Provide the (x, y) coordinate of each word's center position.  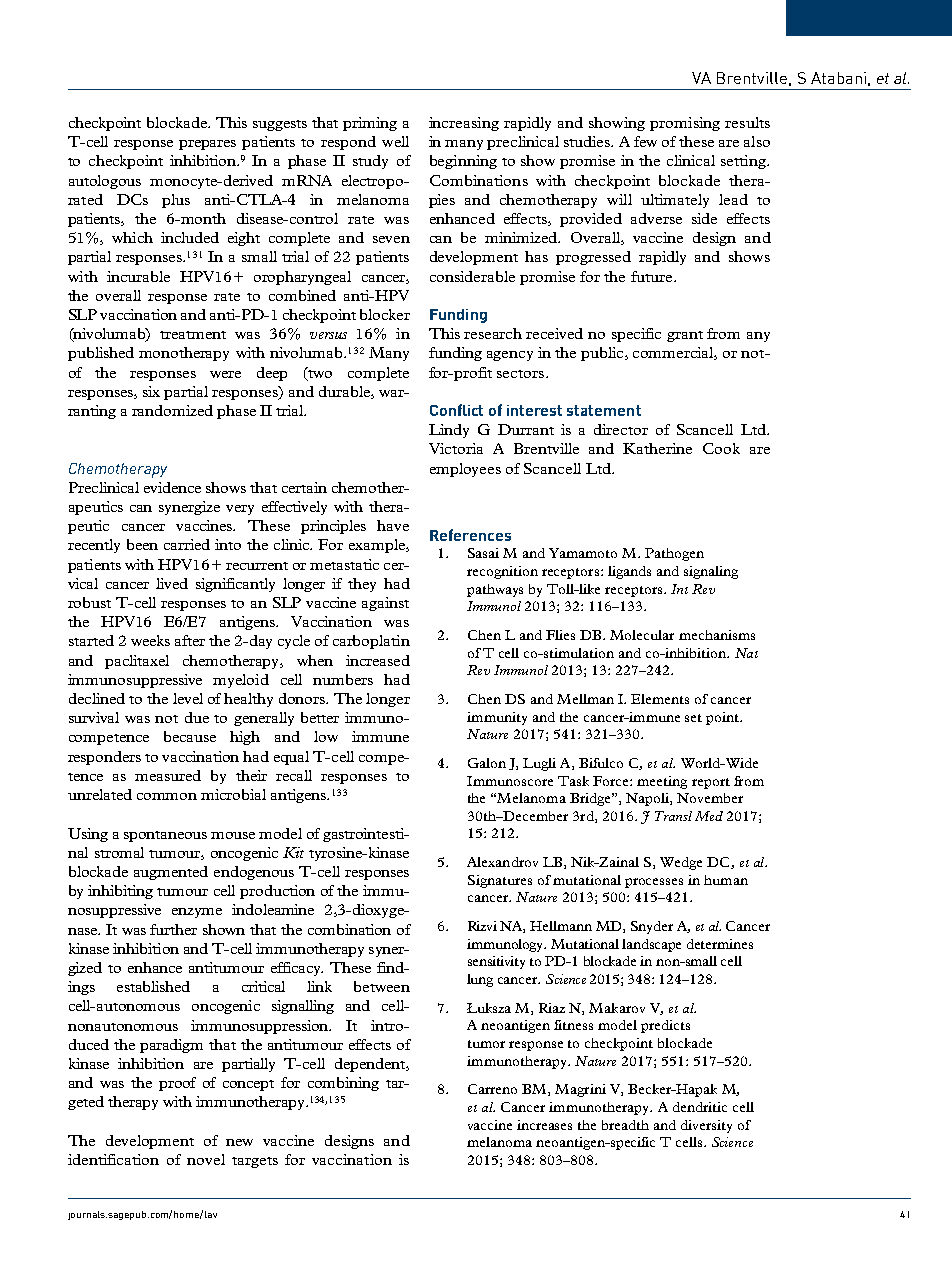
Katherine (657, 448)
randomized (172, 410)
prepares (207, 145)
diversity (706, 1126)
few (645, 141)
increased (378, 660)
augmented (171, 873)
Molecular (642, 635)
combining (343, 1084)
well (395, 141)
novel (206, 1159)
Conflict (456, 410)
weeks (150, 640)
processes (654, 883)
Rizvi (482, 926)
